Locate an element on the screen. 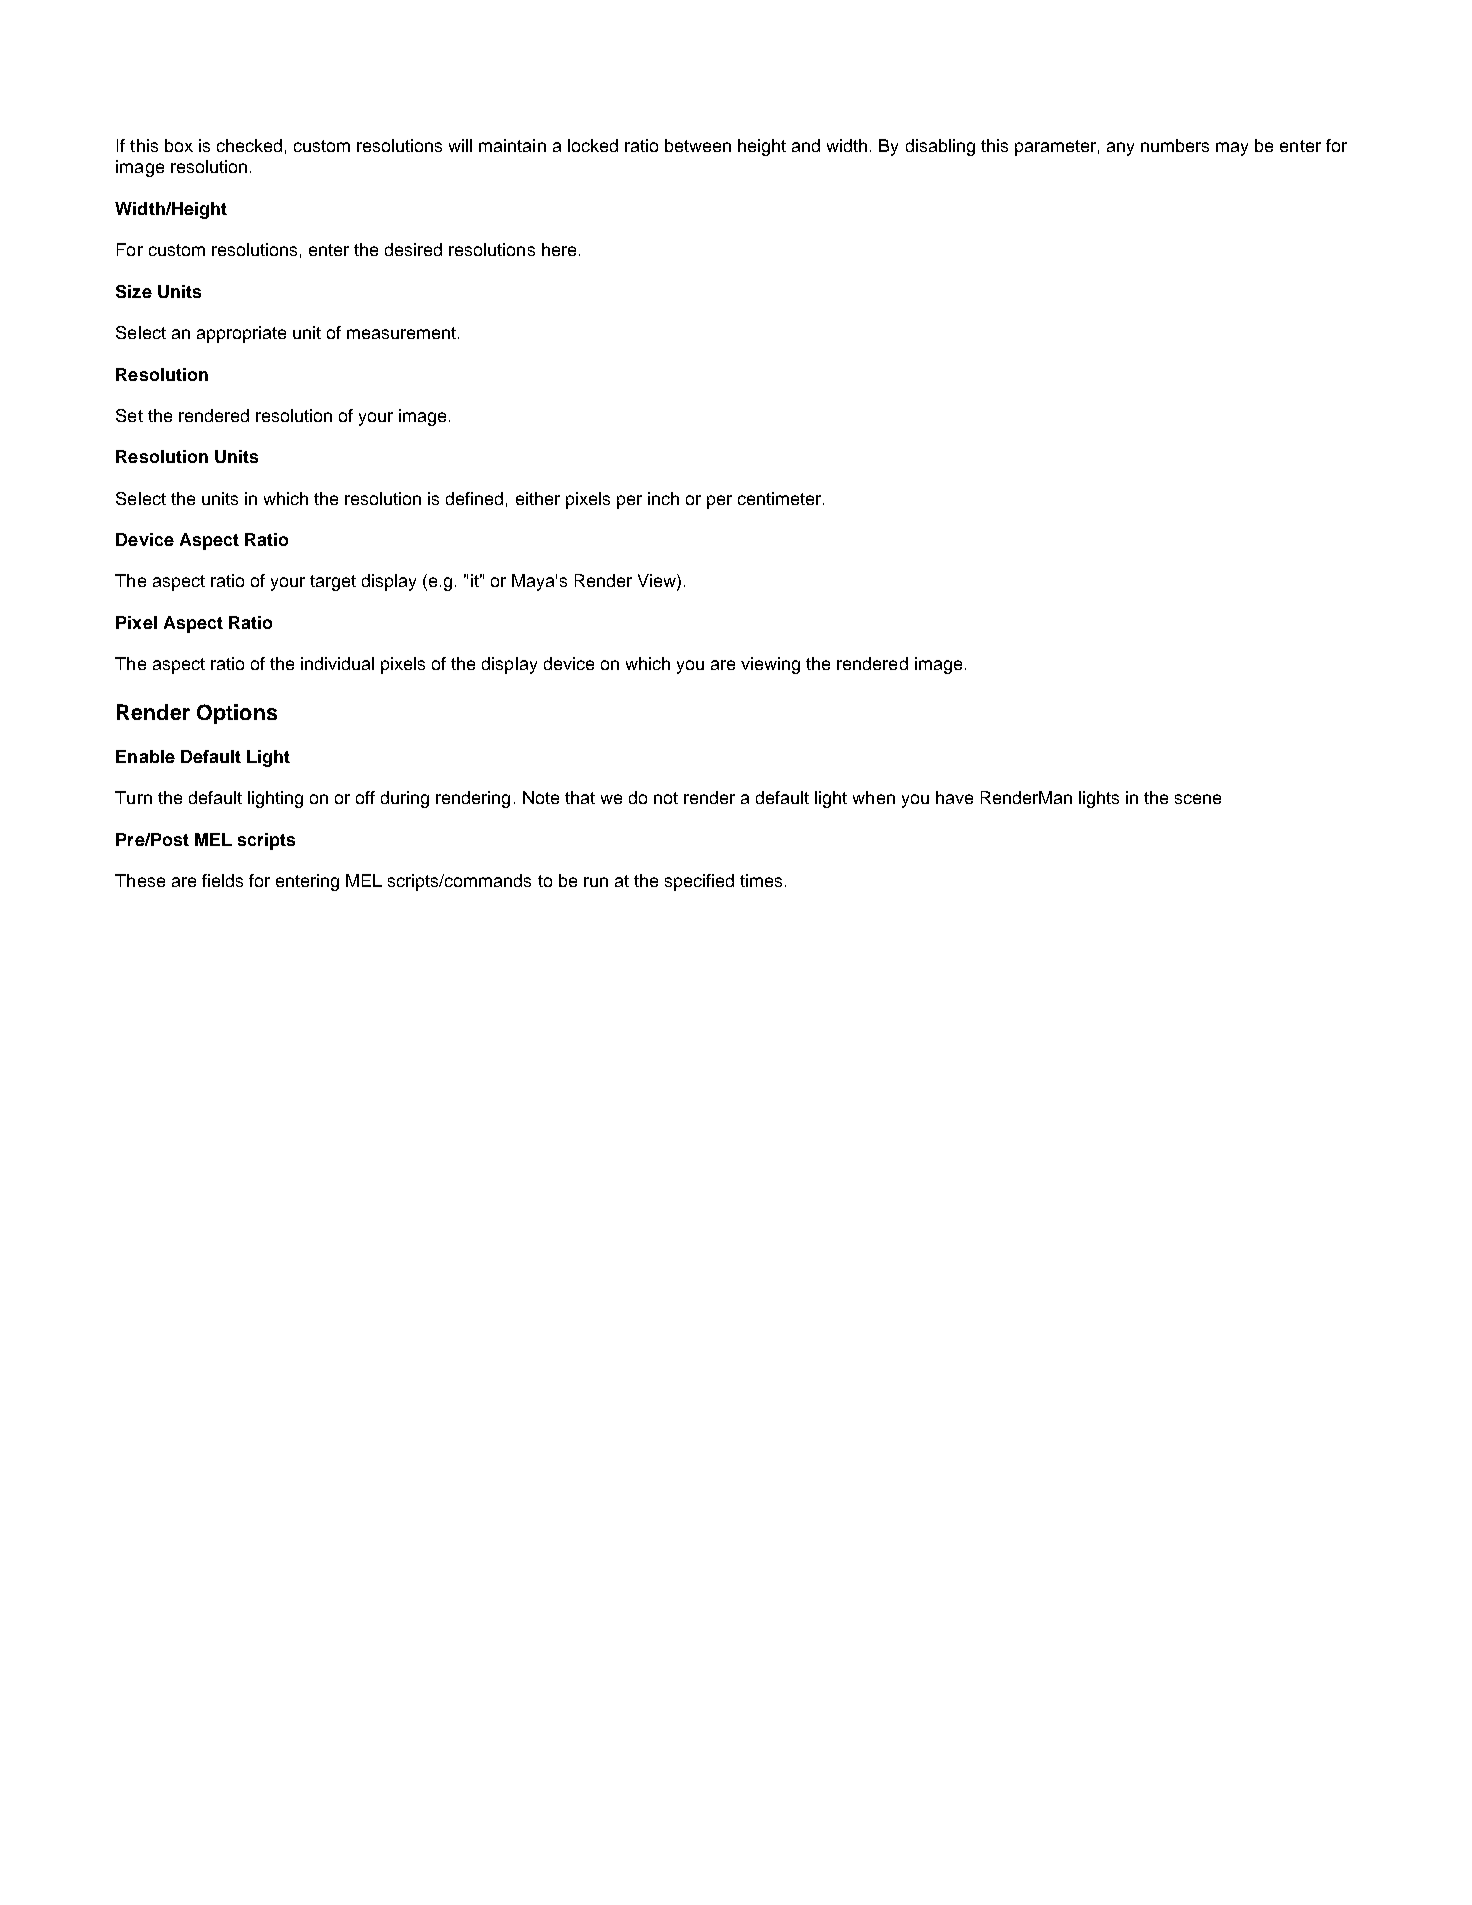  fields is located at coordinates (222, 880).
